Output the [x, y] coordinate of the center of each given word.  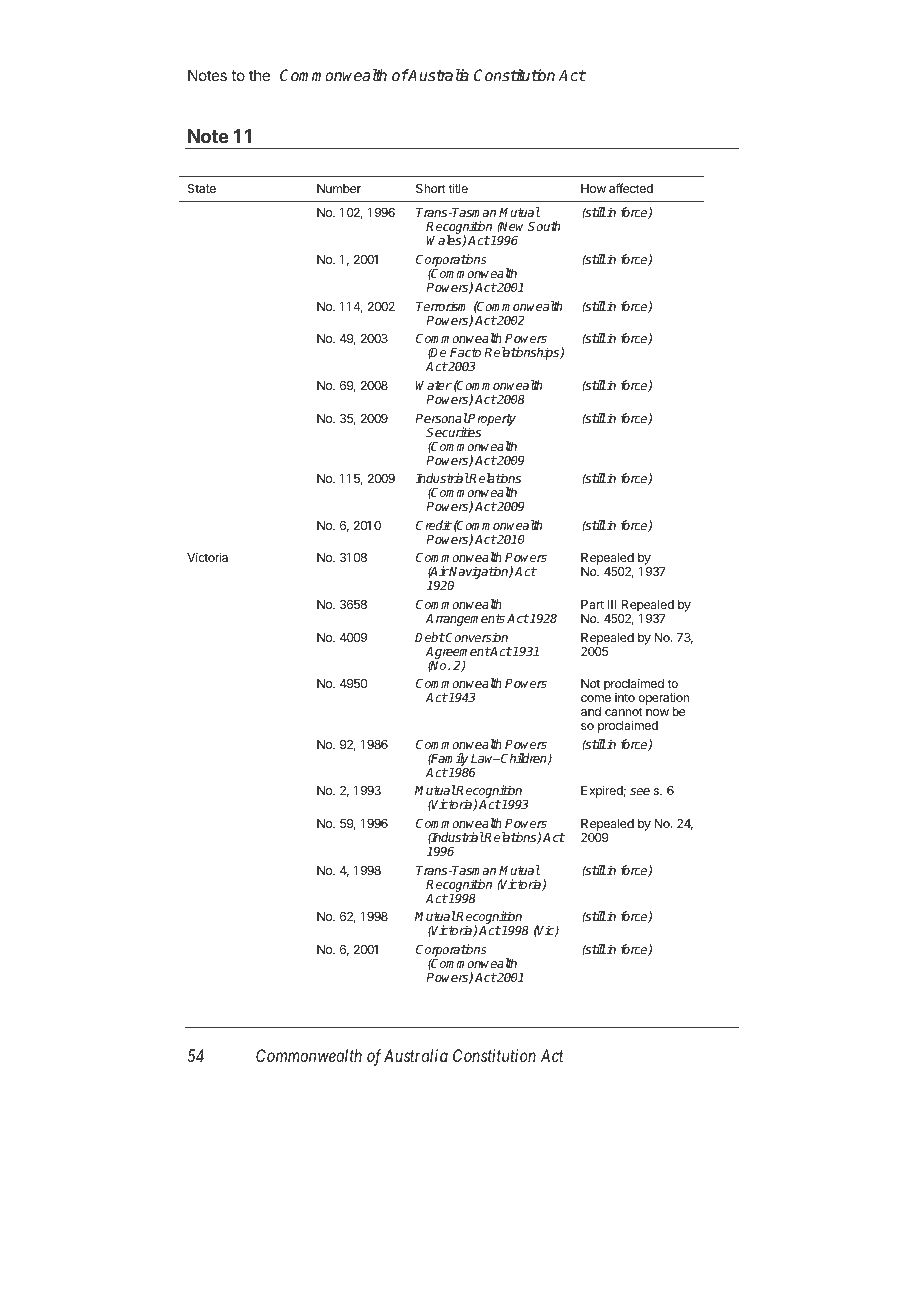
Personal [441, 418]
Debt [430, 637]
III [612, 604]
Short [431, 188]
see [640, 791]
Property [491, 421]
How [593, 188]
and [591, 711]
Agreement [458, 654]
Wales [445, 241]
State [202, 188]
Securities [453, 432]
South [544, 226]
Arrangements [465, 620]
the [259, 75]
